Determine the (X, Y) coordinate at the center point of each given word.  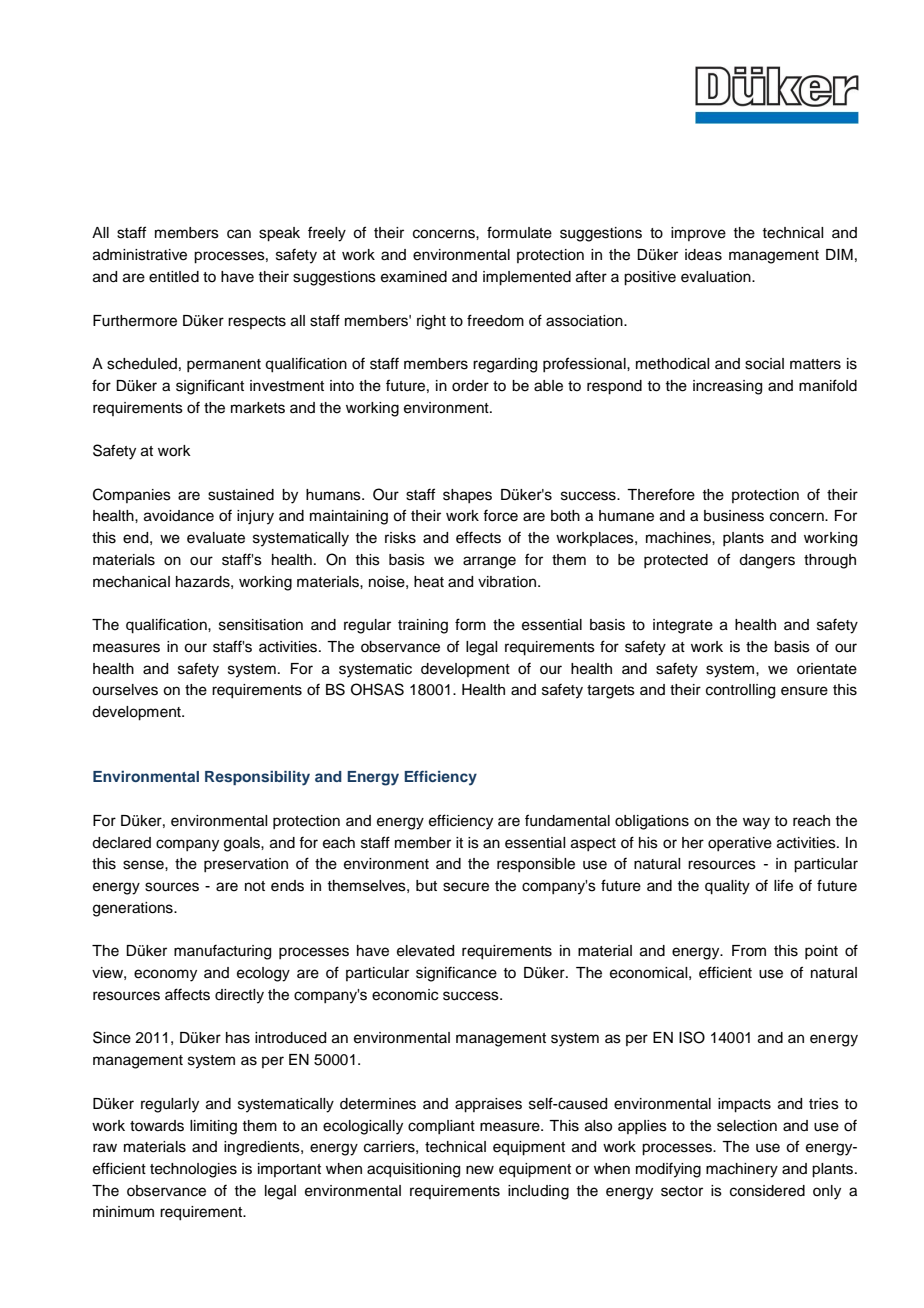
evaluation (717, 277)
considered (767, 1191)
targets (611, 692)
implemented (527, 278)
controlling (740, 691)
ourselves (125, 690)
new (480, 1170)
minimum (123, 1212)
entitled (174, 277)
